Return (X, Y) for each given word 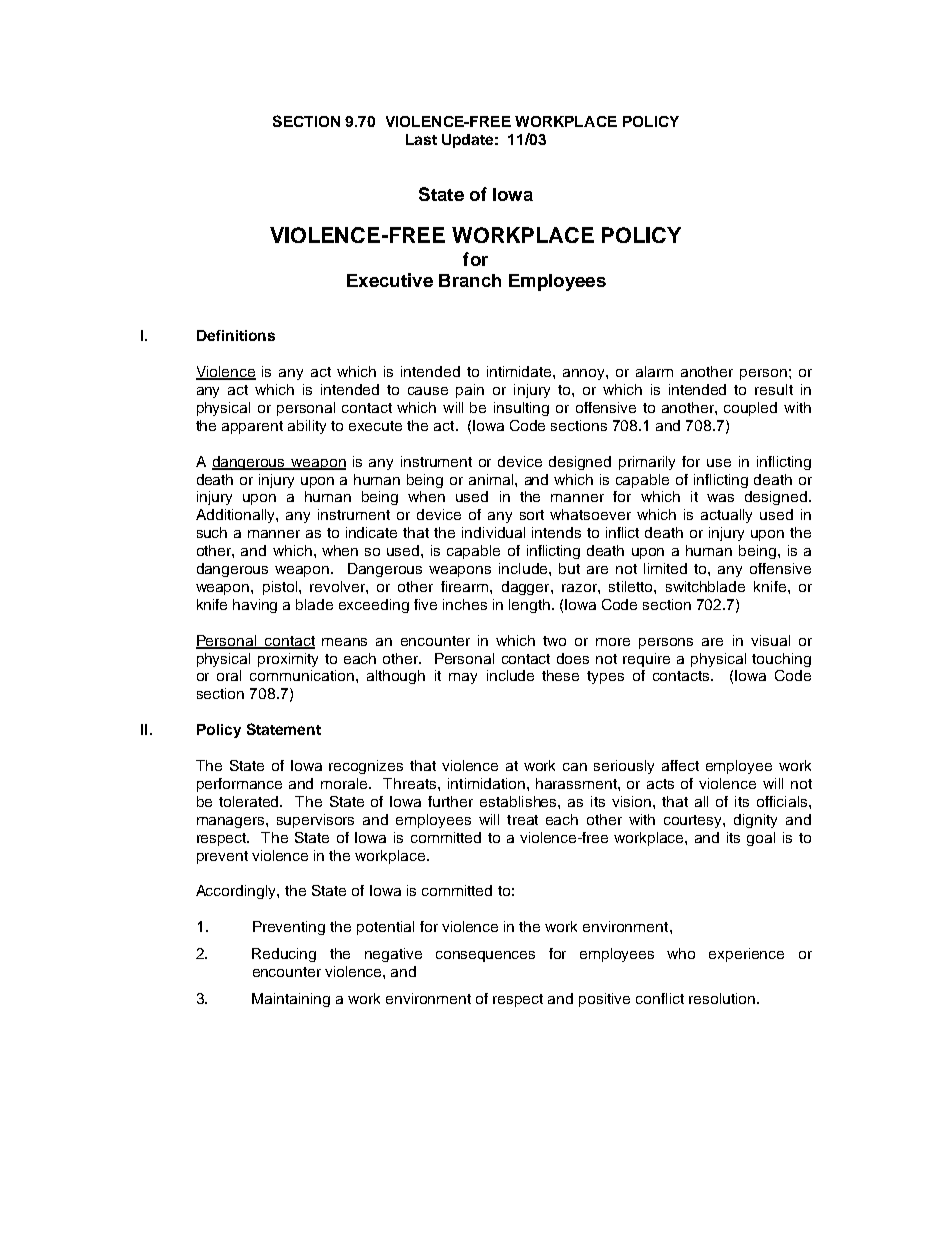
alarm (654, 371)
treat (522, 820)
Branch (470, 280)
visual (770, 640)
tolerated (250, 801)
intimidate (520, 371)
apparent (252, 427)
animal (492, 479)
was (720, 498)
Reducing (284, 955)
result (774, 389)
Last (421, 139)
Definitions (236, 335)
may (463, 678)
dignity (755, 821)
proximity (288, 660)
